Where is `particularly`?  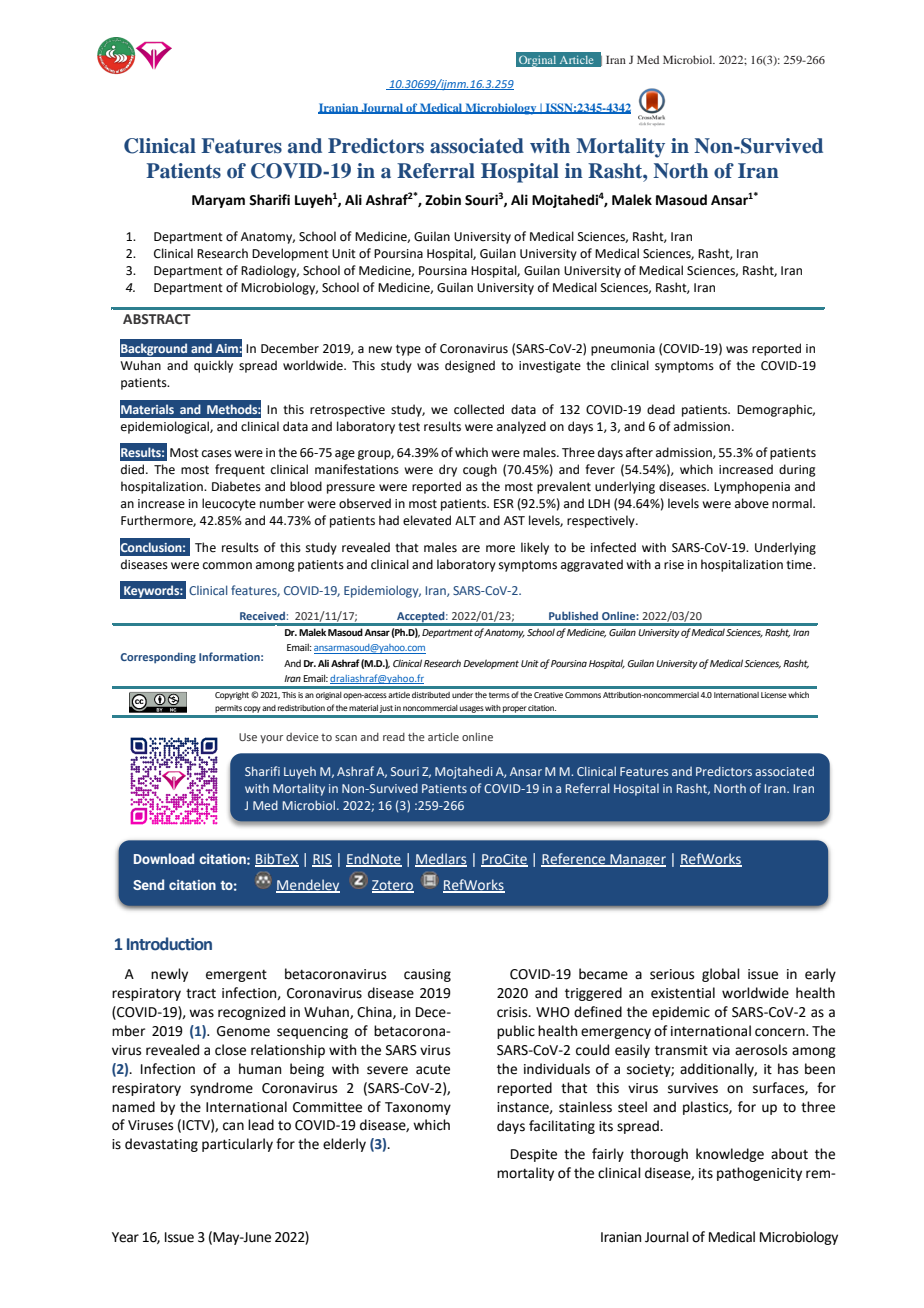 particularly is located at coordinates (237, 1145).
